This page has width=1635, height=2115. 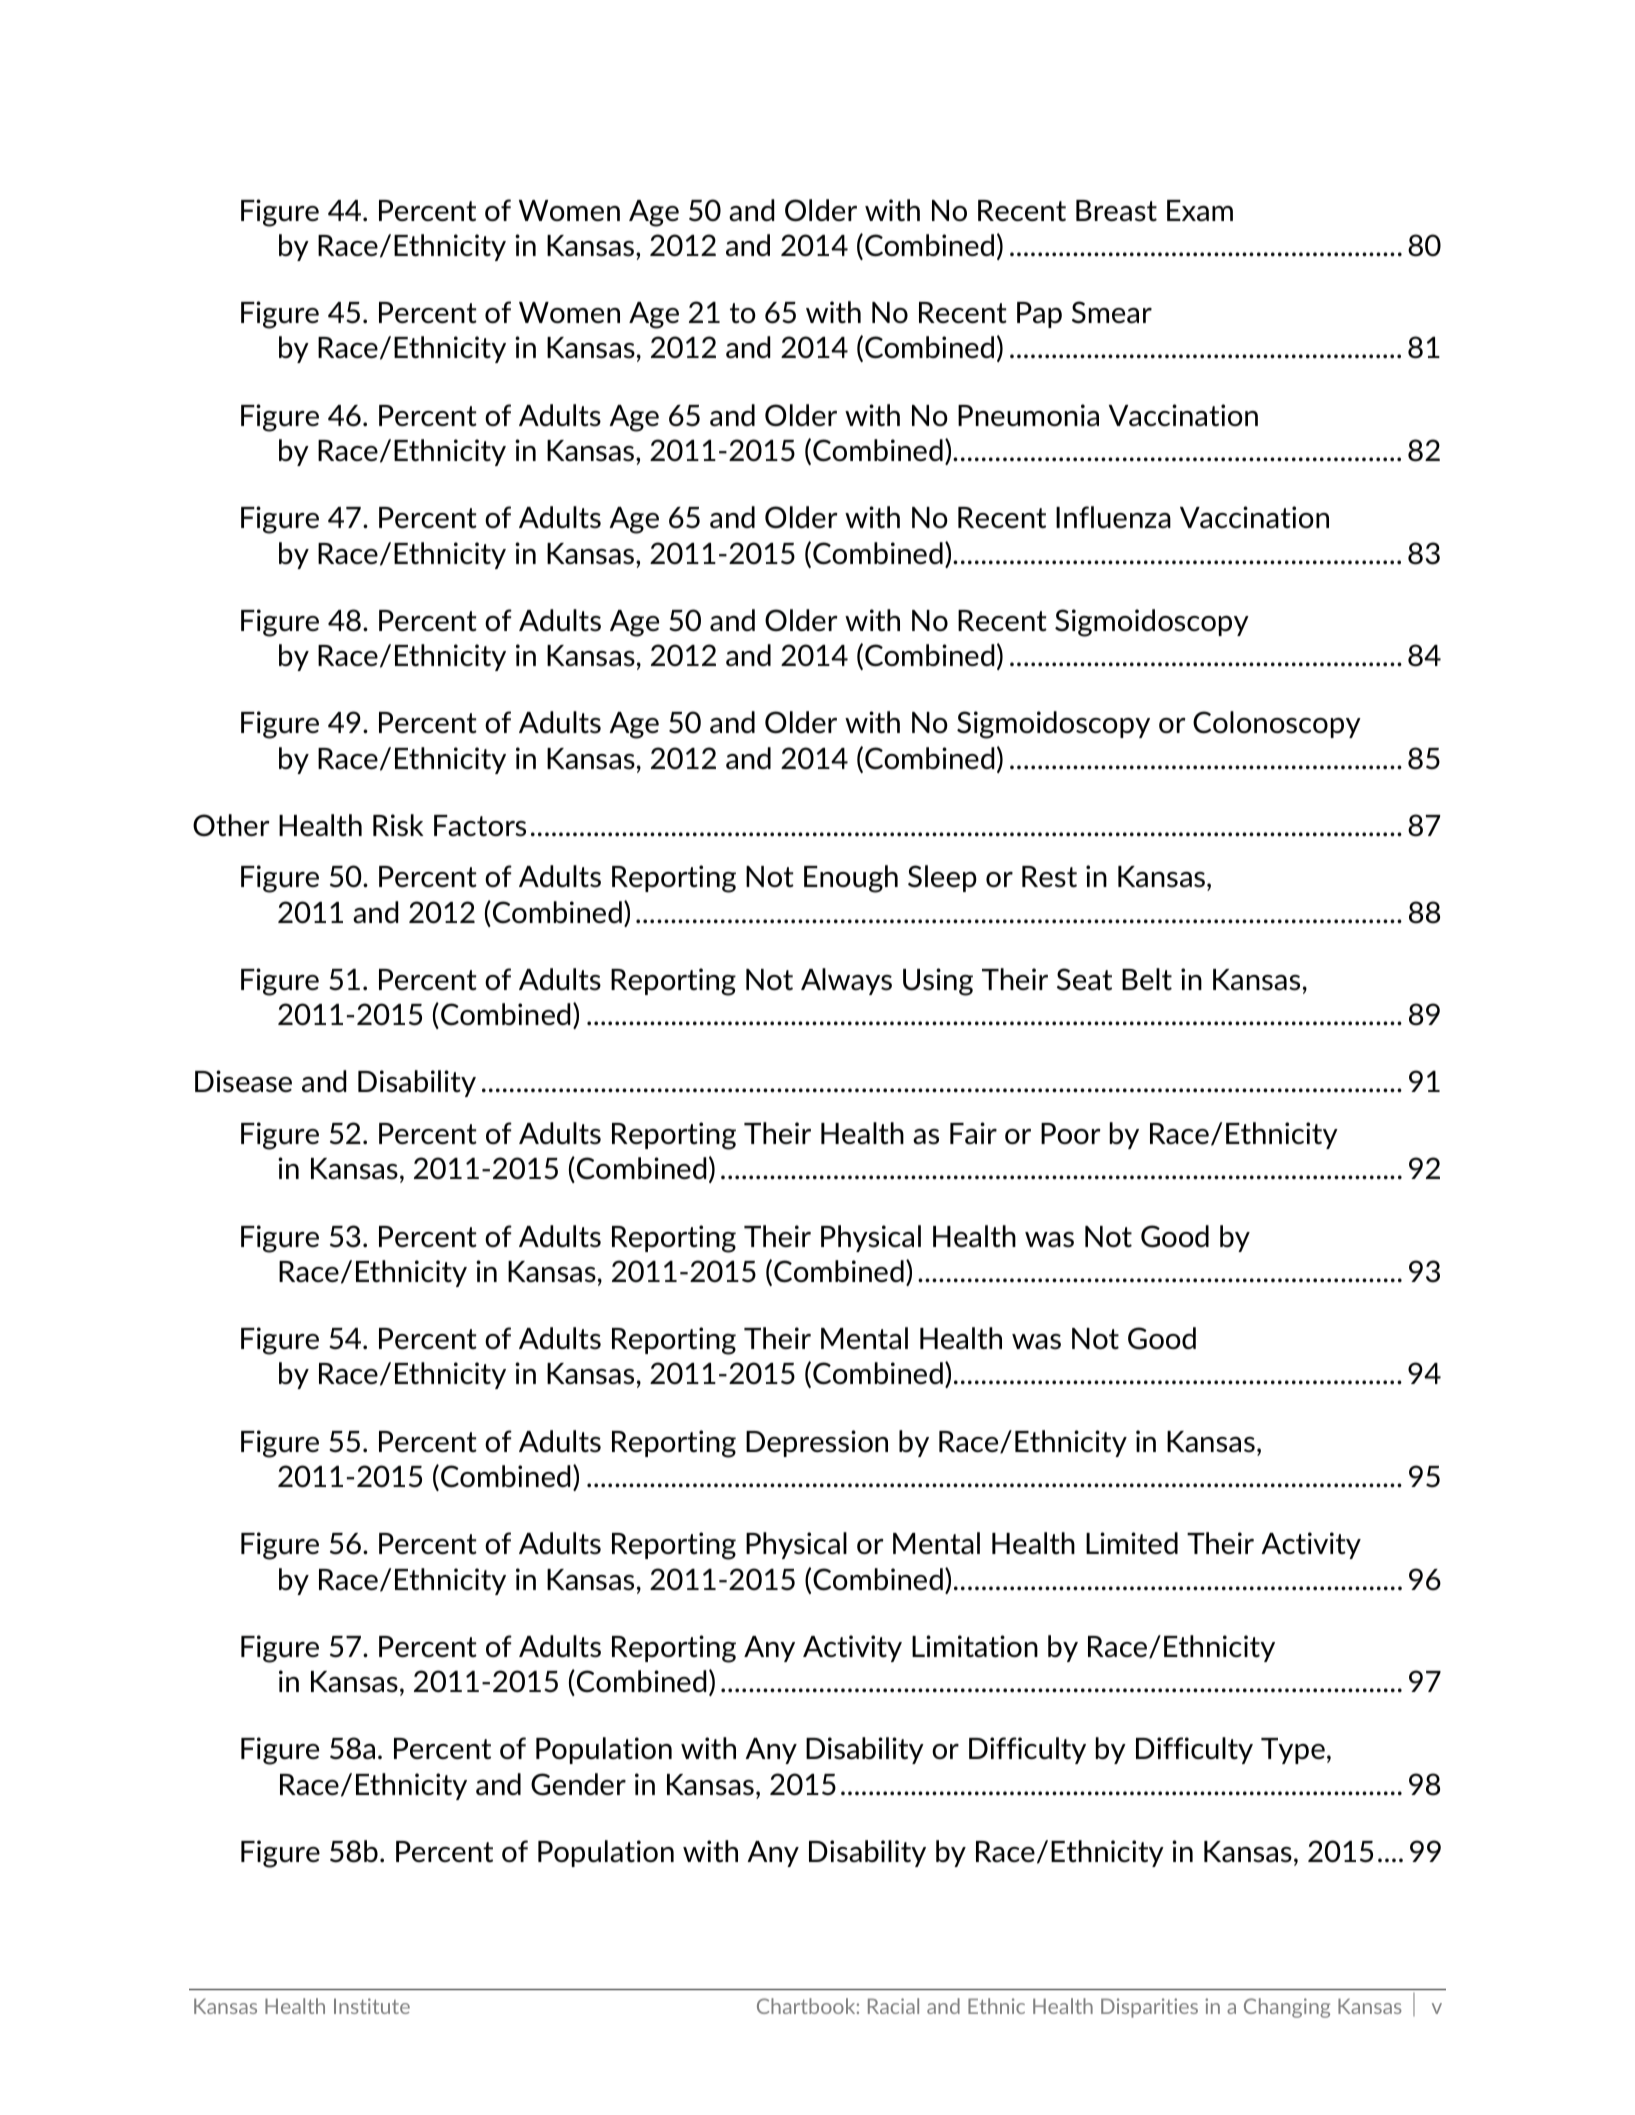 I want to click on Depression, so click(x=817, y=1443).
